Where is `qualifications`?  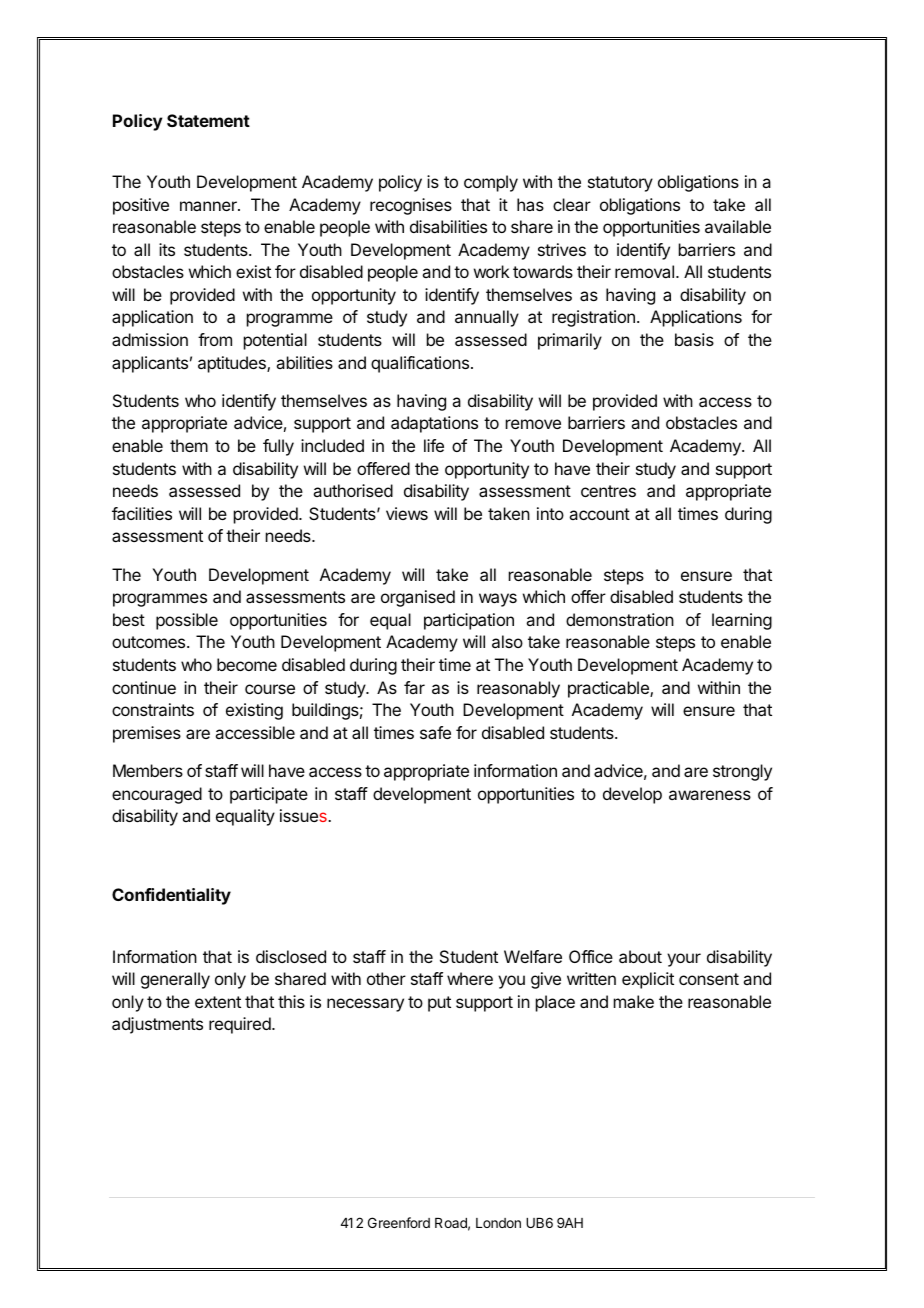 qualifications is located at coordinates (420, 364).
